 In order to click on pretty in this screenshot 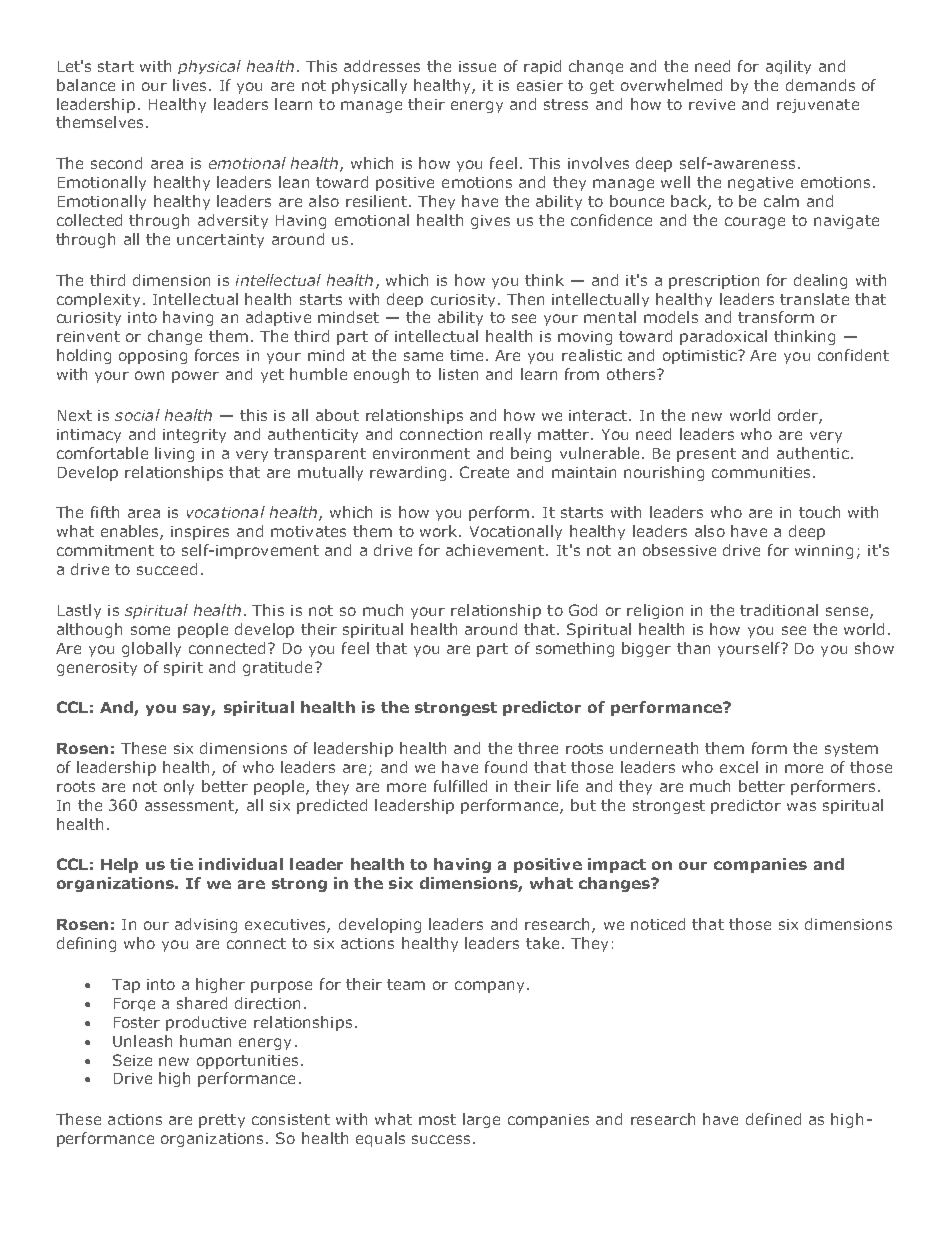, I will do `click(222, 1121)`.
